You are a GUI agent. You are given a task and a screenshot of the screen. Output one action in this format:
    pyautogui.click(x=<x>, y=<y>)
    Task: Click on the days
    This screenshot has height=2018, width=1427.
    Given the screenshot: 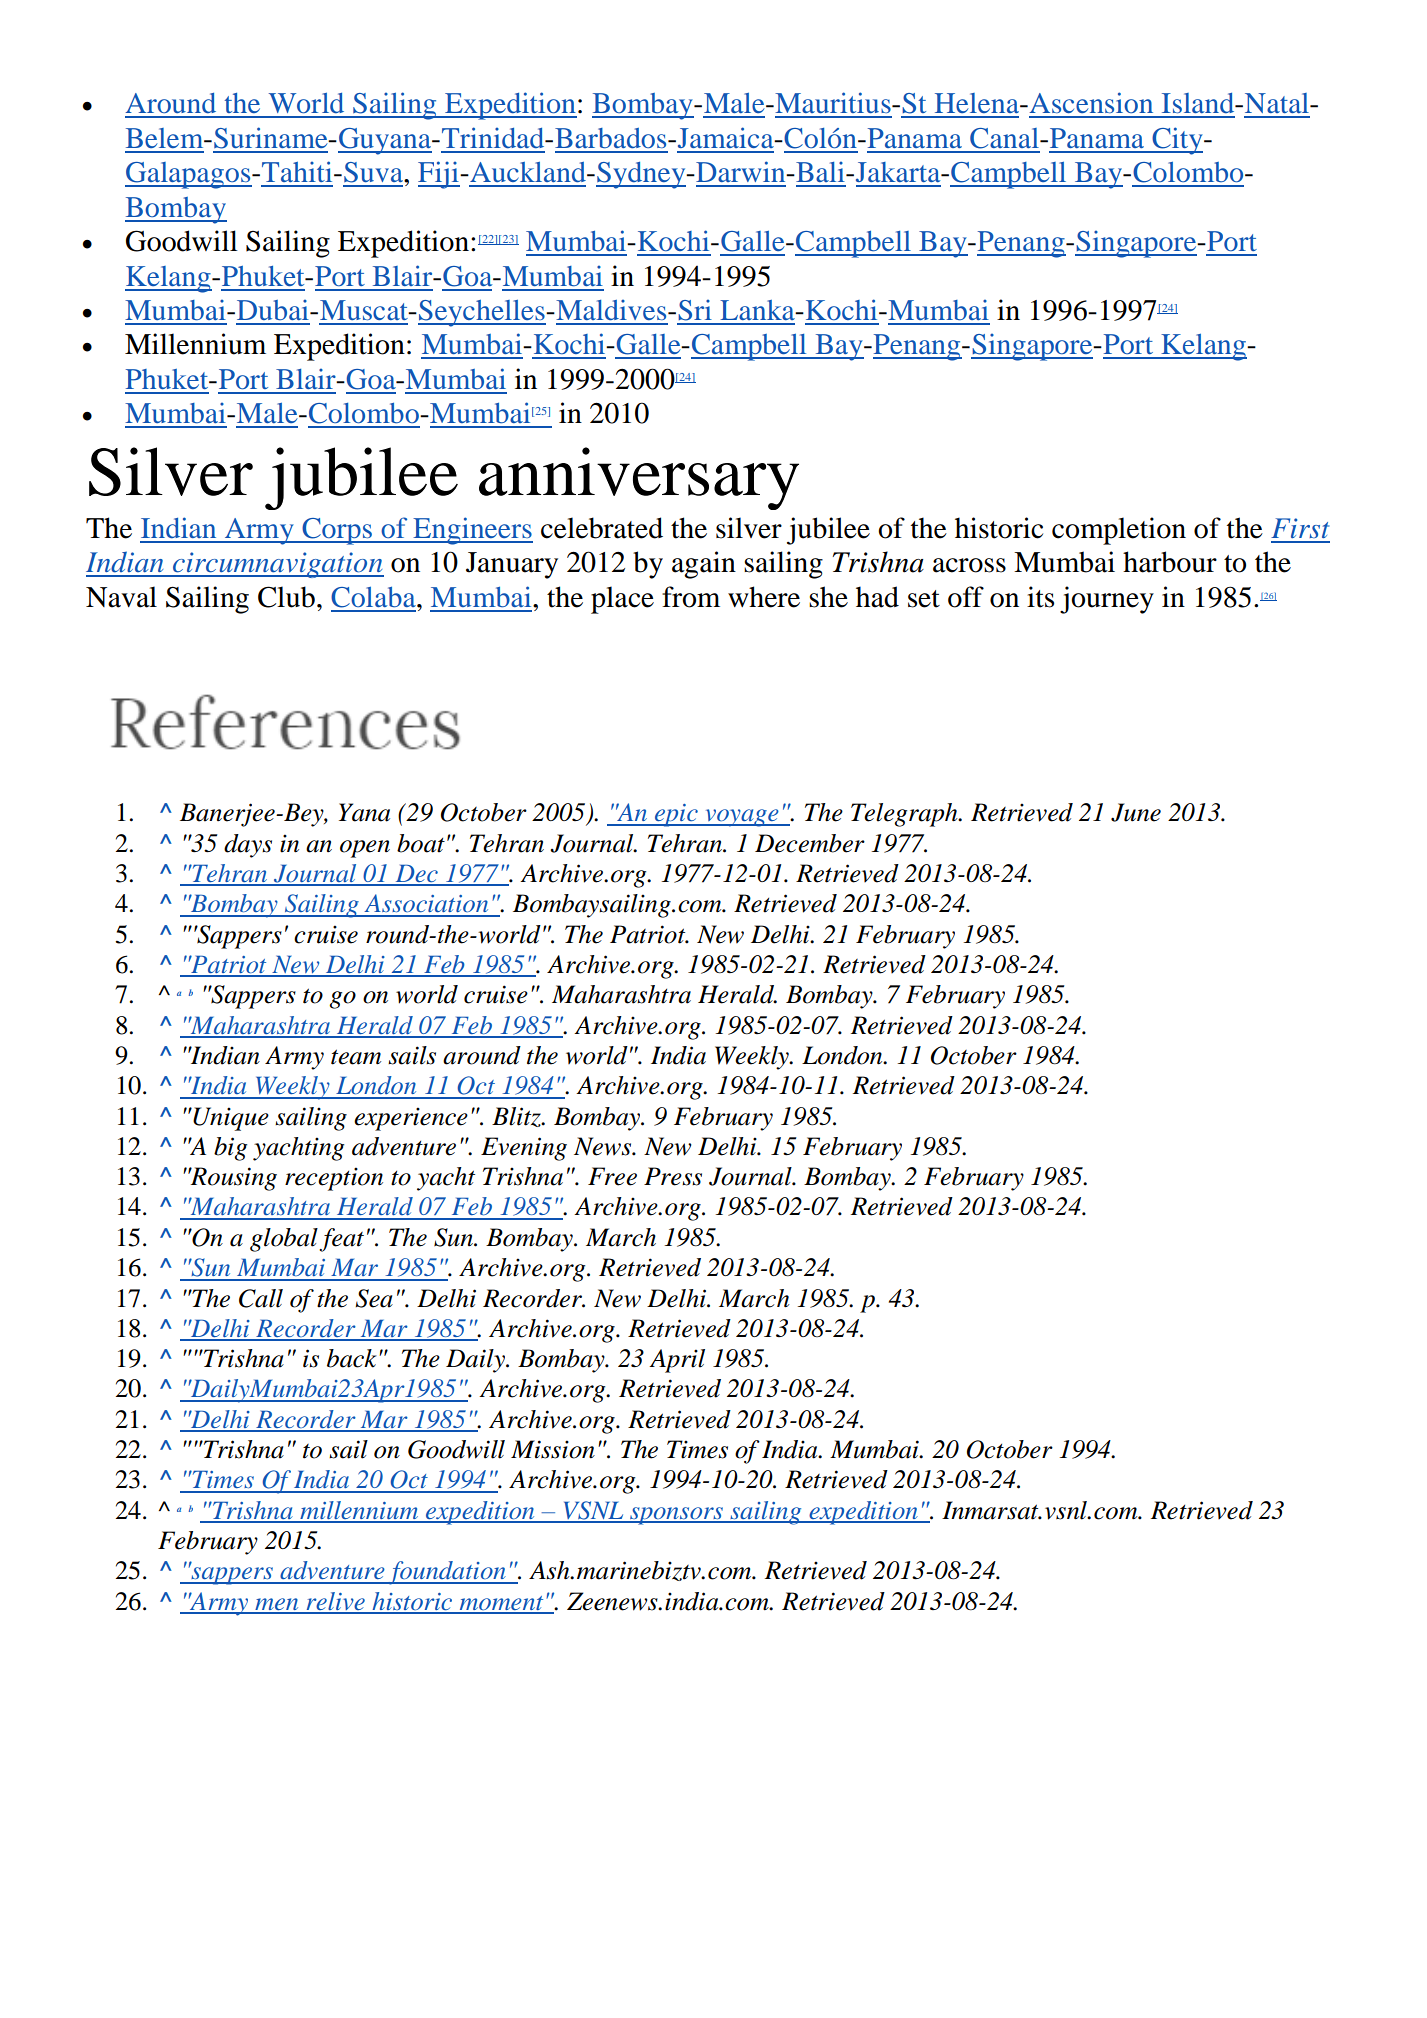 What is the action you would take?
    pyautogui.click(x=248, y=846)
